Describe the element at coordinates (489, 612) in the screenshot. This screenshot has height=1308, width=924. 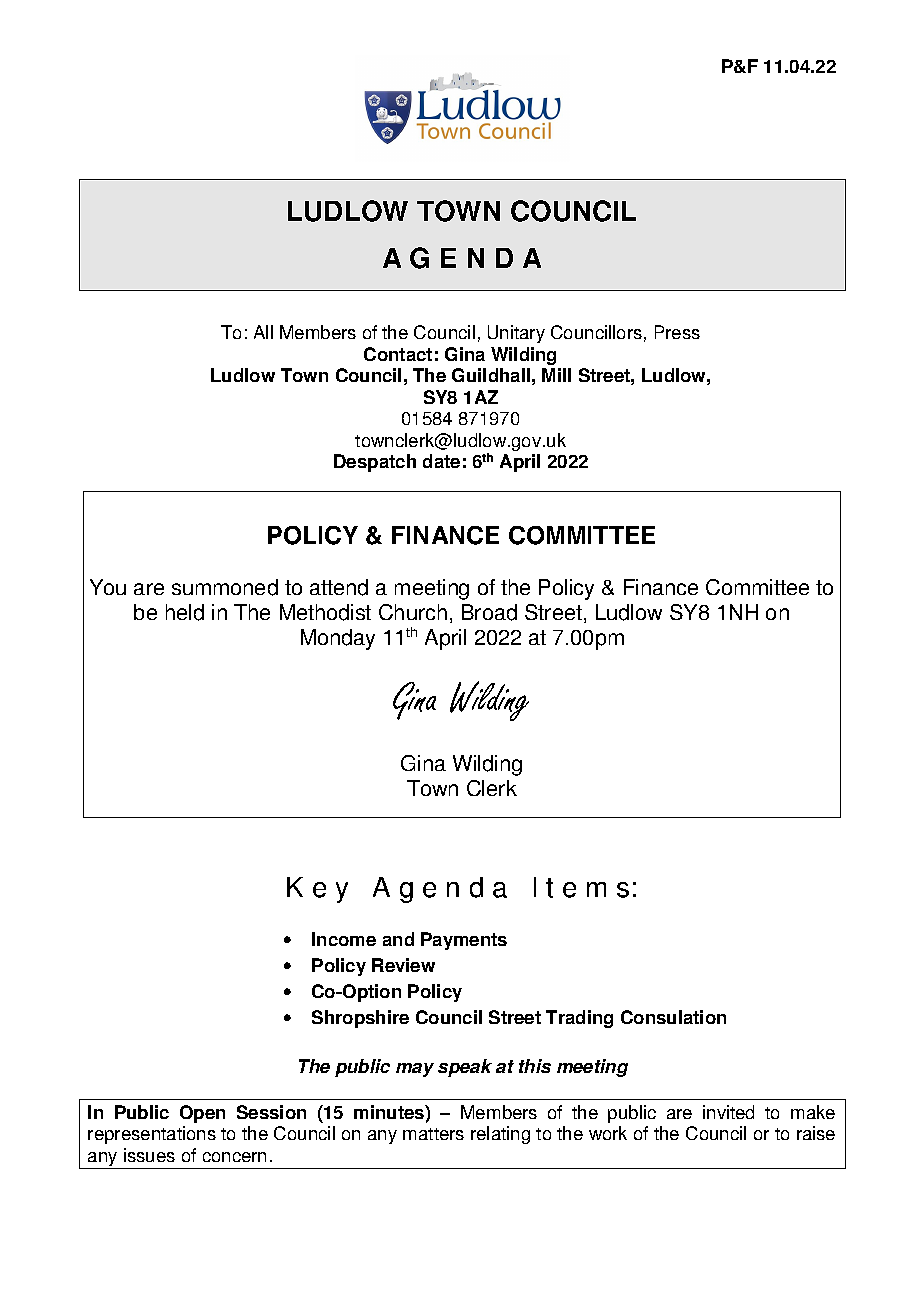
I see `Broad` at that location.
